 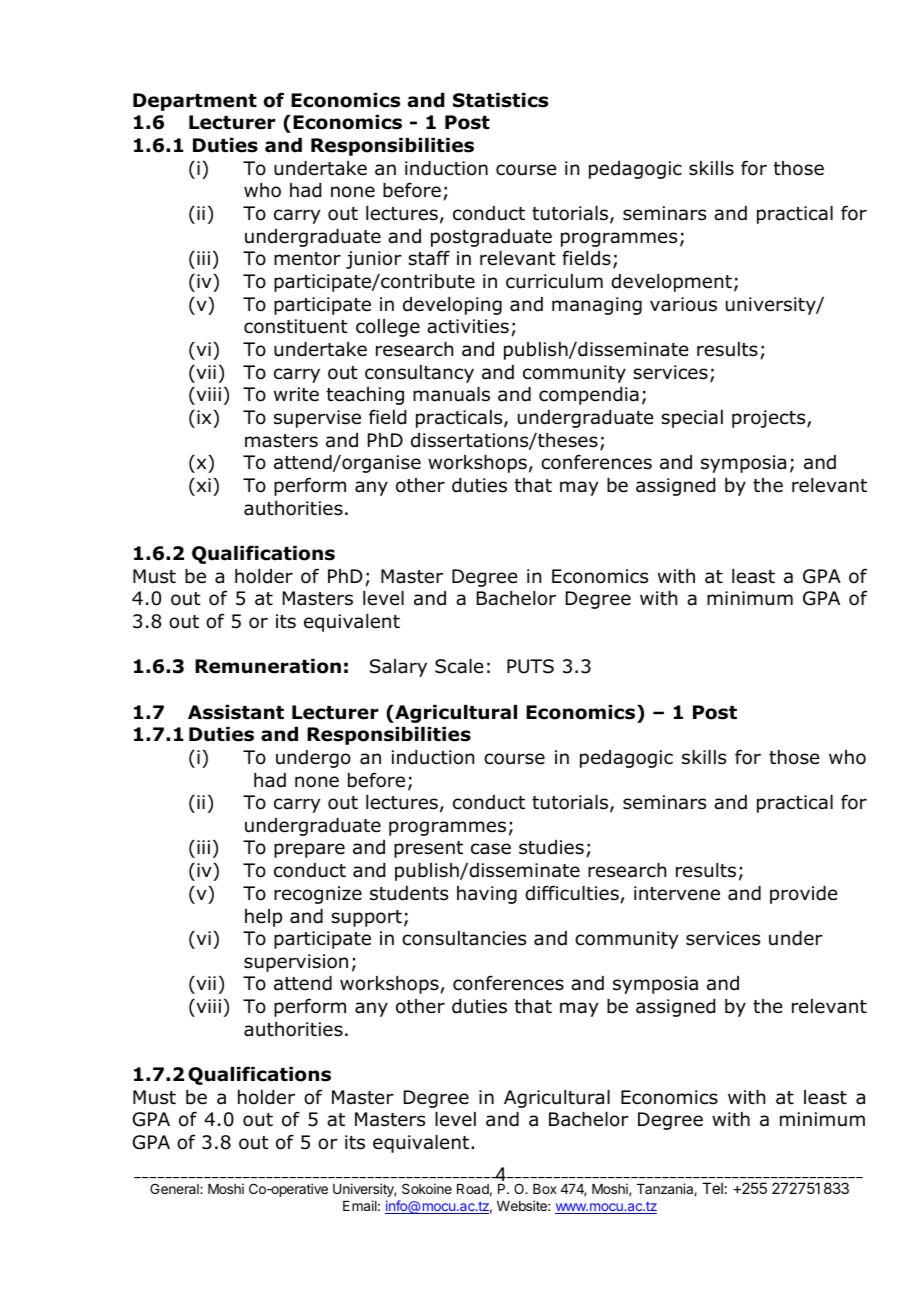 What do you see at coordinates (195, 102) in the image?
I see `Department` at bounding box center [195, 102].
